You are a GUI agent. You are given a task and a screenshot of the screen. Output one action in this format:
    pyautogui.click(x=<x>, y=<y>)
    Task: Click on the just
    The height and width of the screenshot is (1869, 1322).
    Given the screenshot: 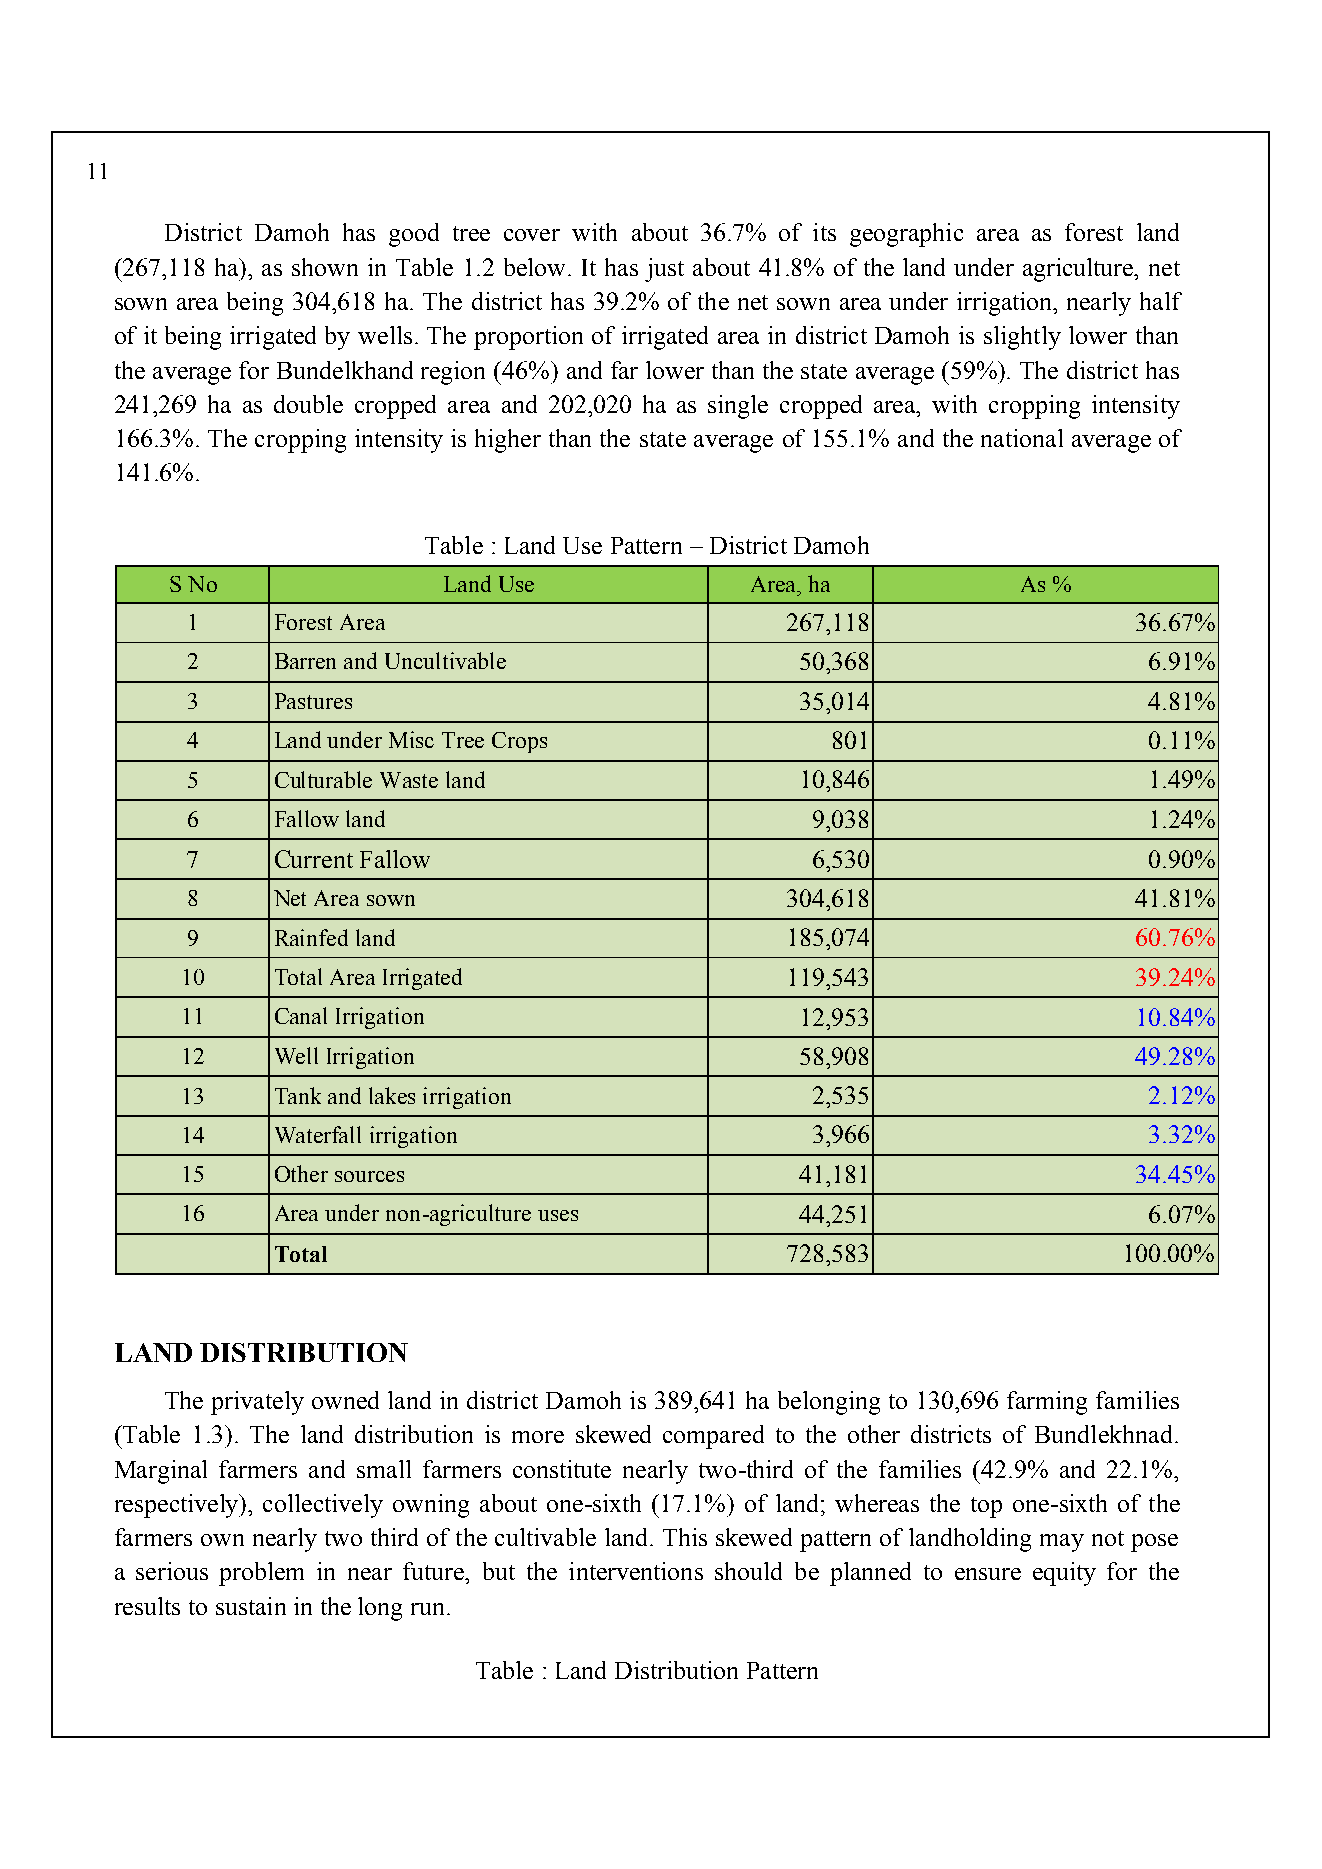 What is the action you would take?
    pyautogui.click(x=664, y=270)
